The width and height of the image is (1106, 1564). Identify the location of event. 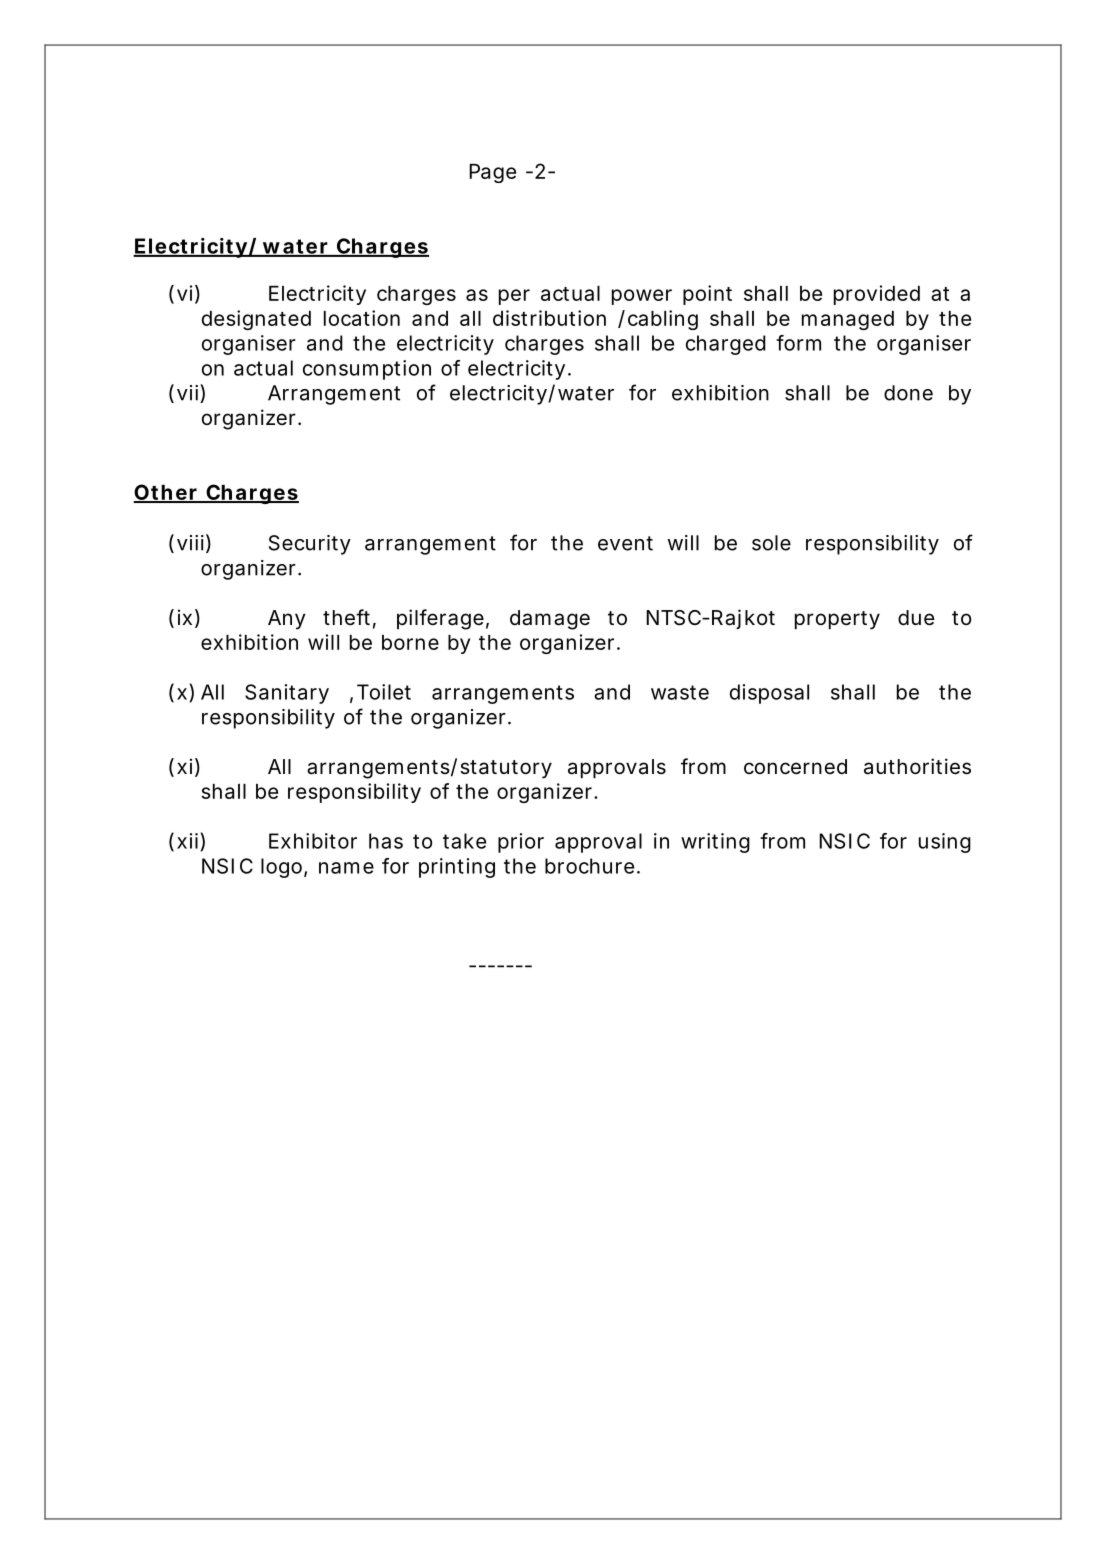
(625, 543).
